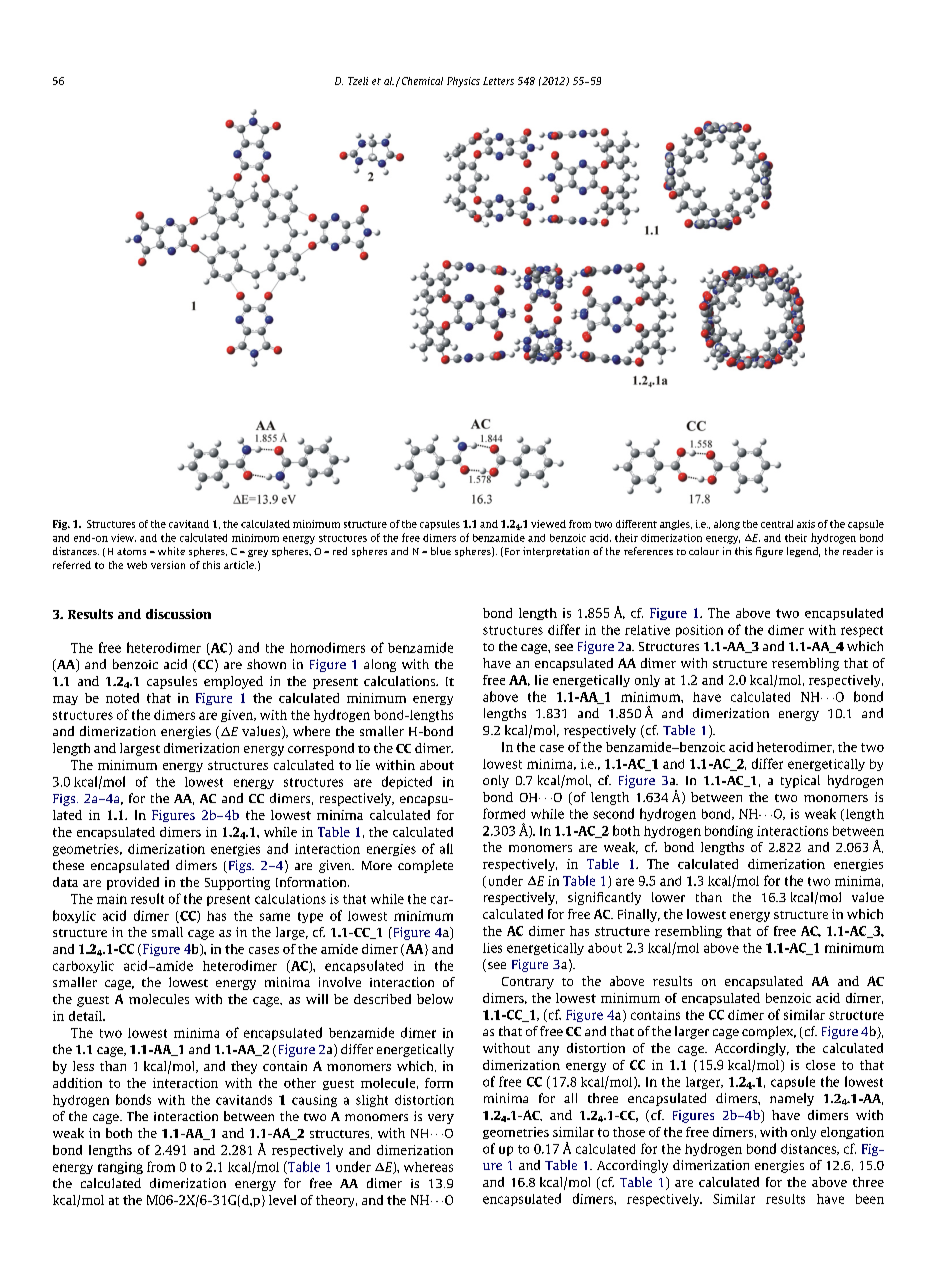 This image has height=1270, width=952. What do you see at coordinates (463, 82) in the image?
I see `Physics` at bounding box center [463, 82].
